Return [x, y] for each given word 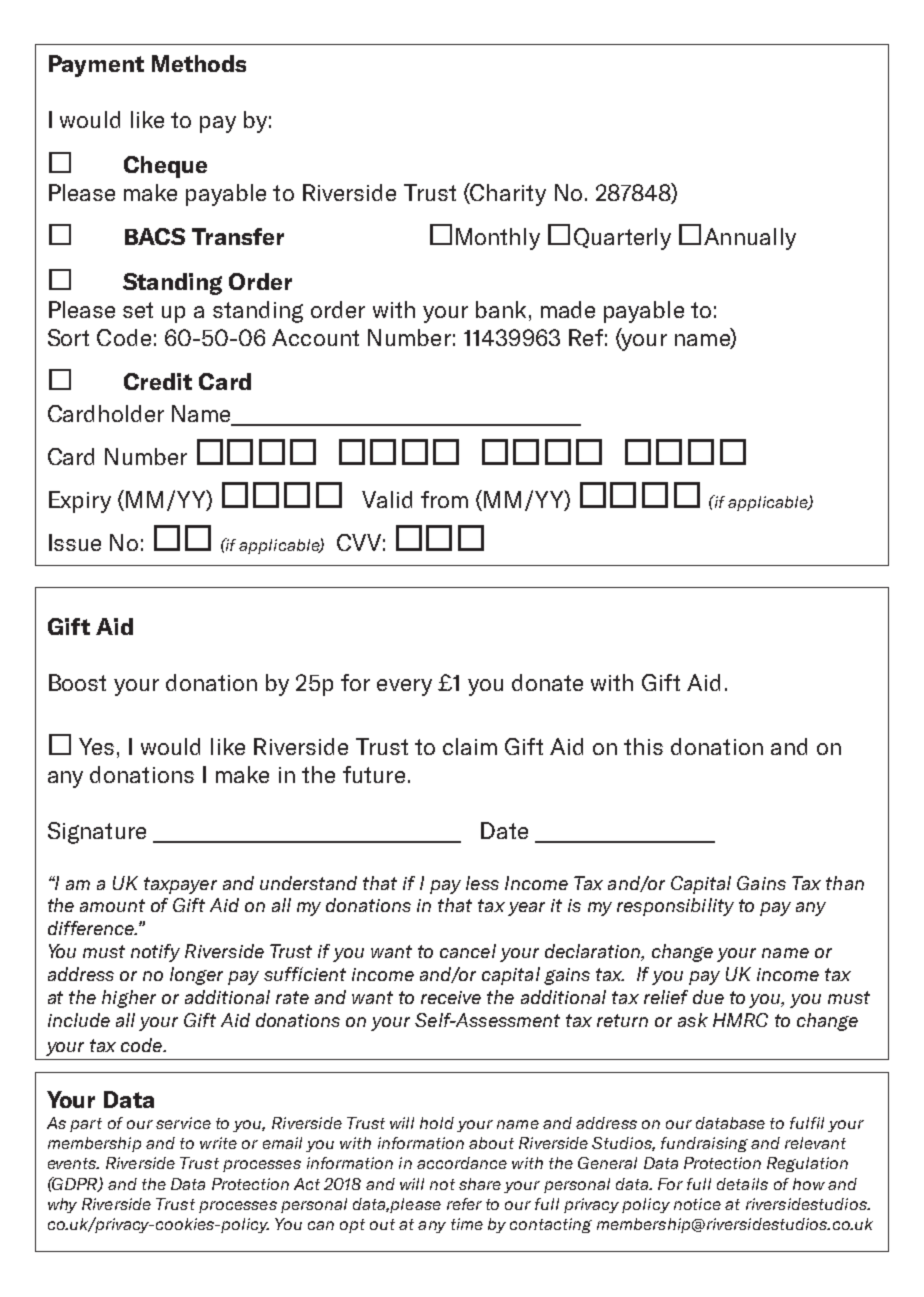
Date [504, 830]
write [218, 1143]
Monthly [498, 239]
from [444, 499]
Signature [97, 833]
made [568, 309]
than [845, 883]
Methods [199, 63]
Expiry [80, 502]
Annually [750, 239]
